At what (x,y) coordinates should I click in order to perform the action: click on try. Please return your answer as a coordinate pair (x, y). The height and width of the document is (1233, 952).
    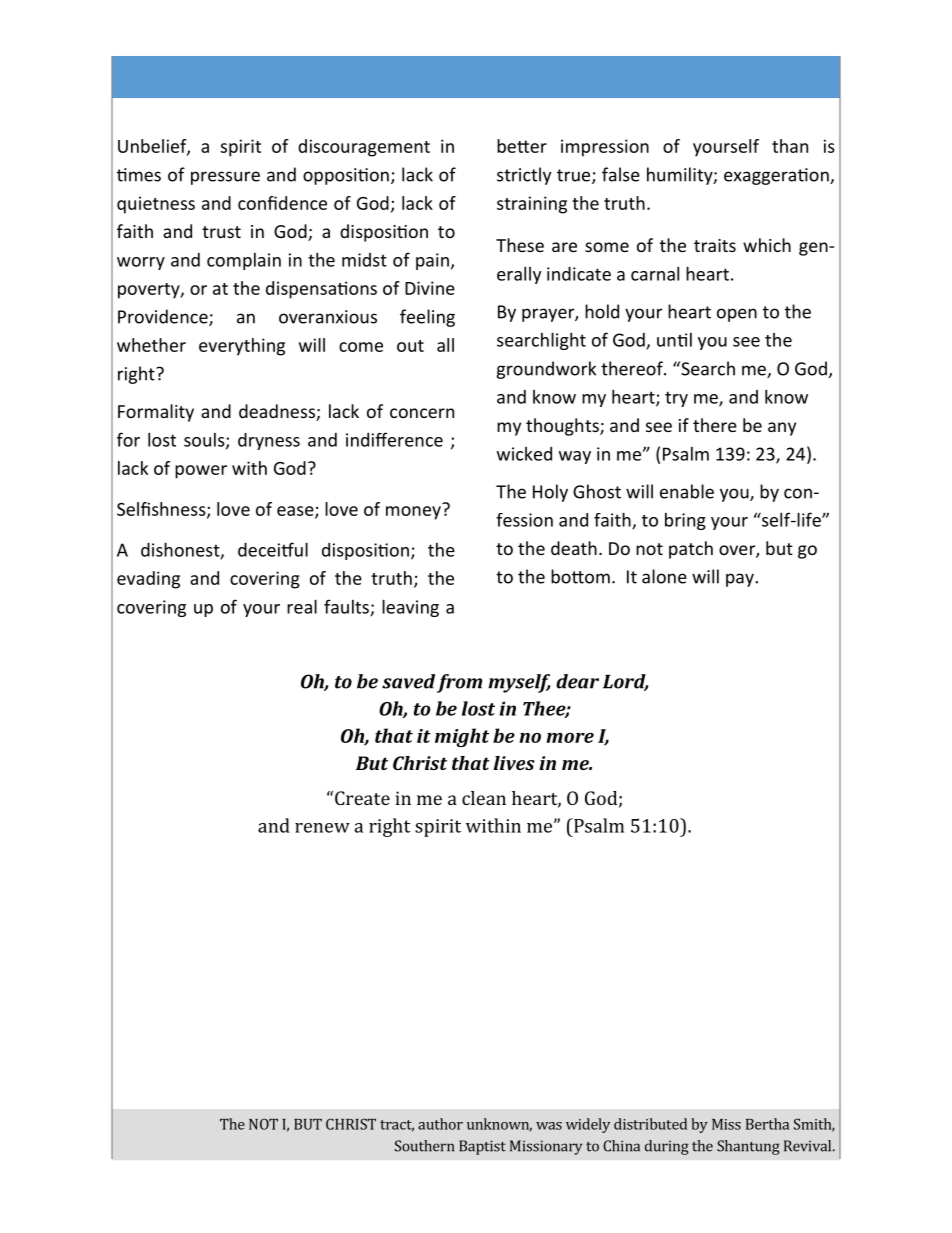
    Looking at the image, I should click on (676, 399).
